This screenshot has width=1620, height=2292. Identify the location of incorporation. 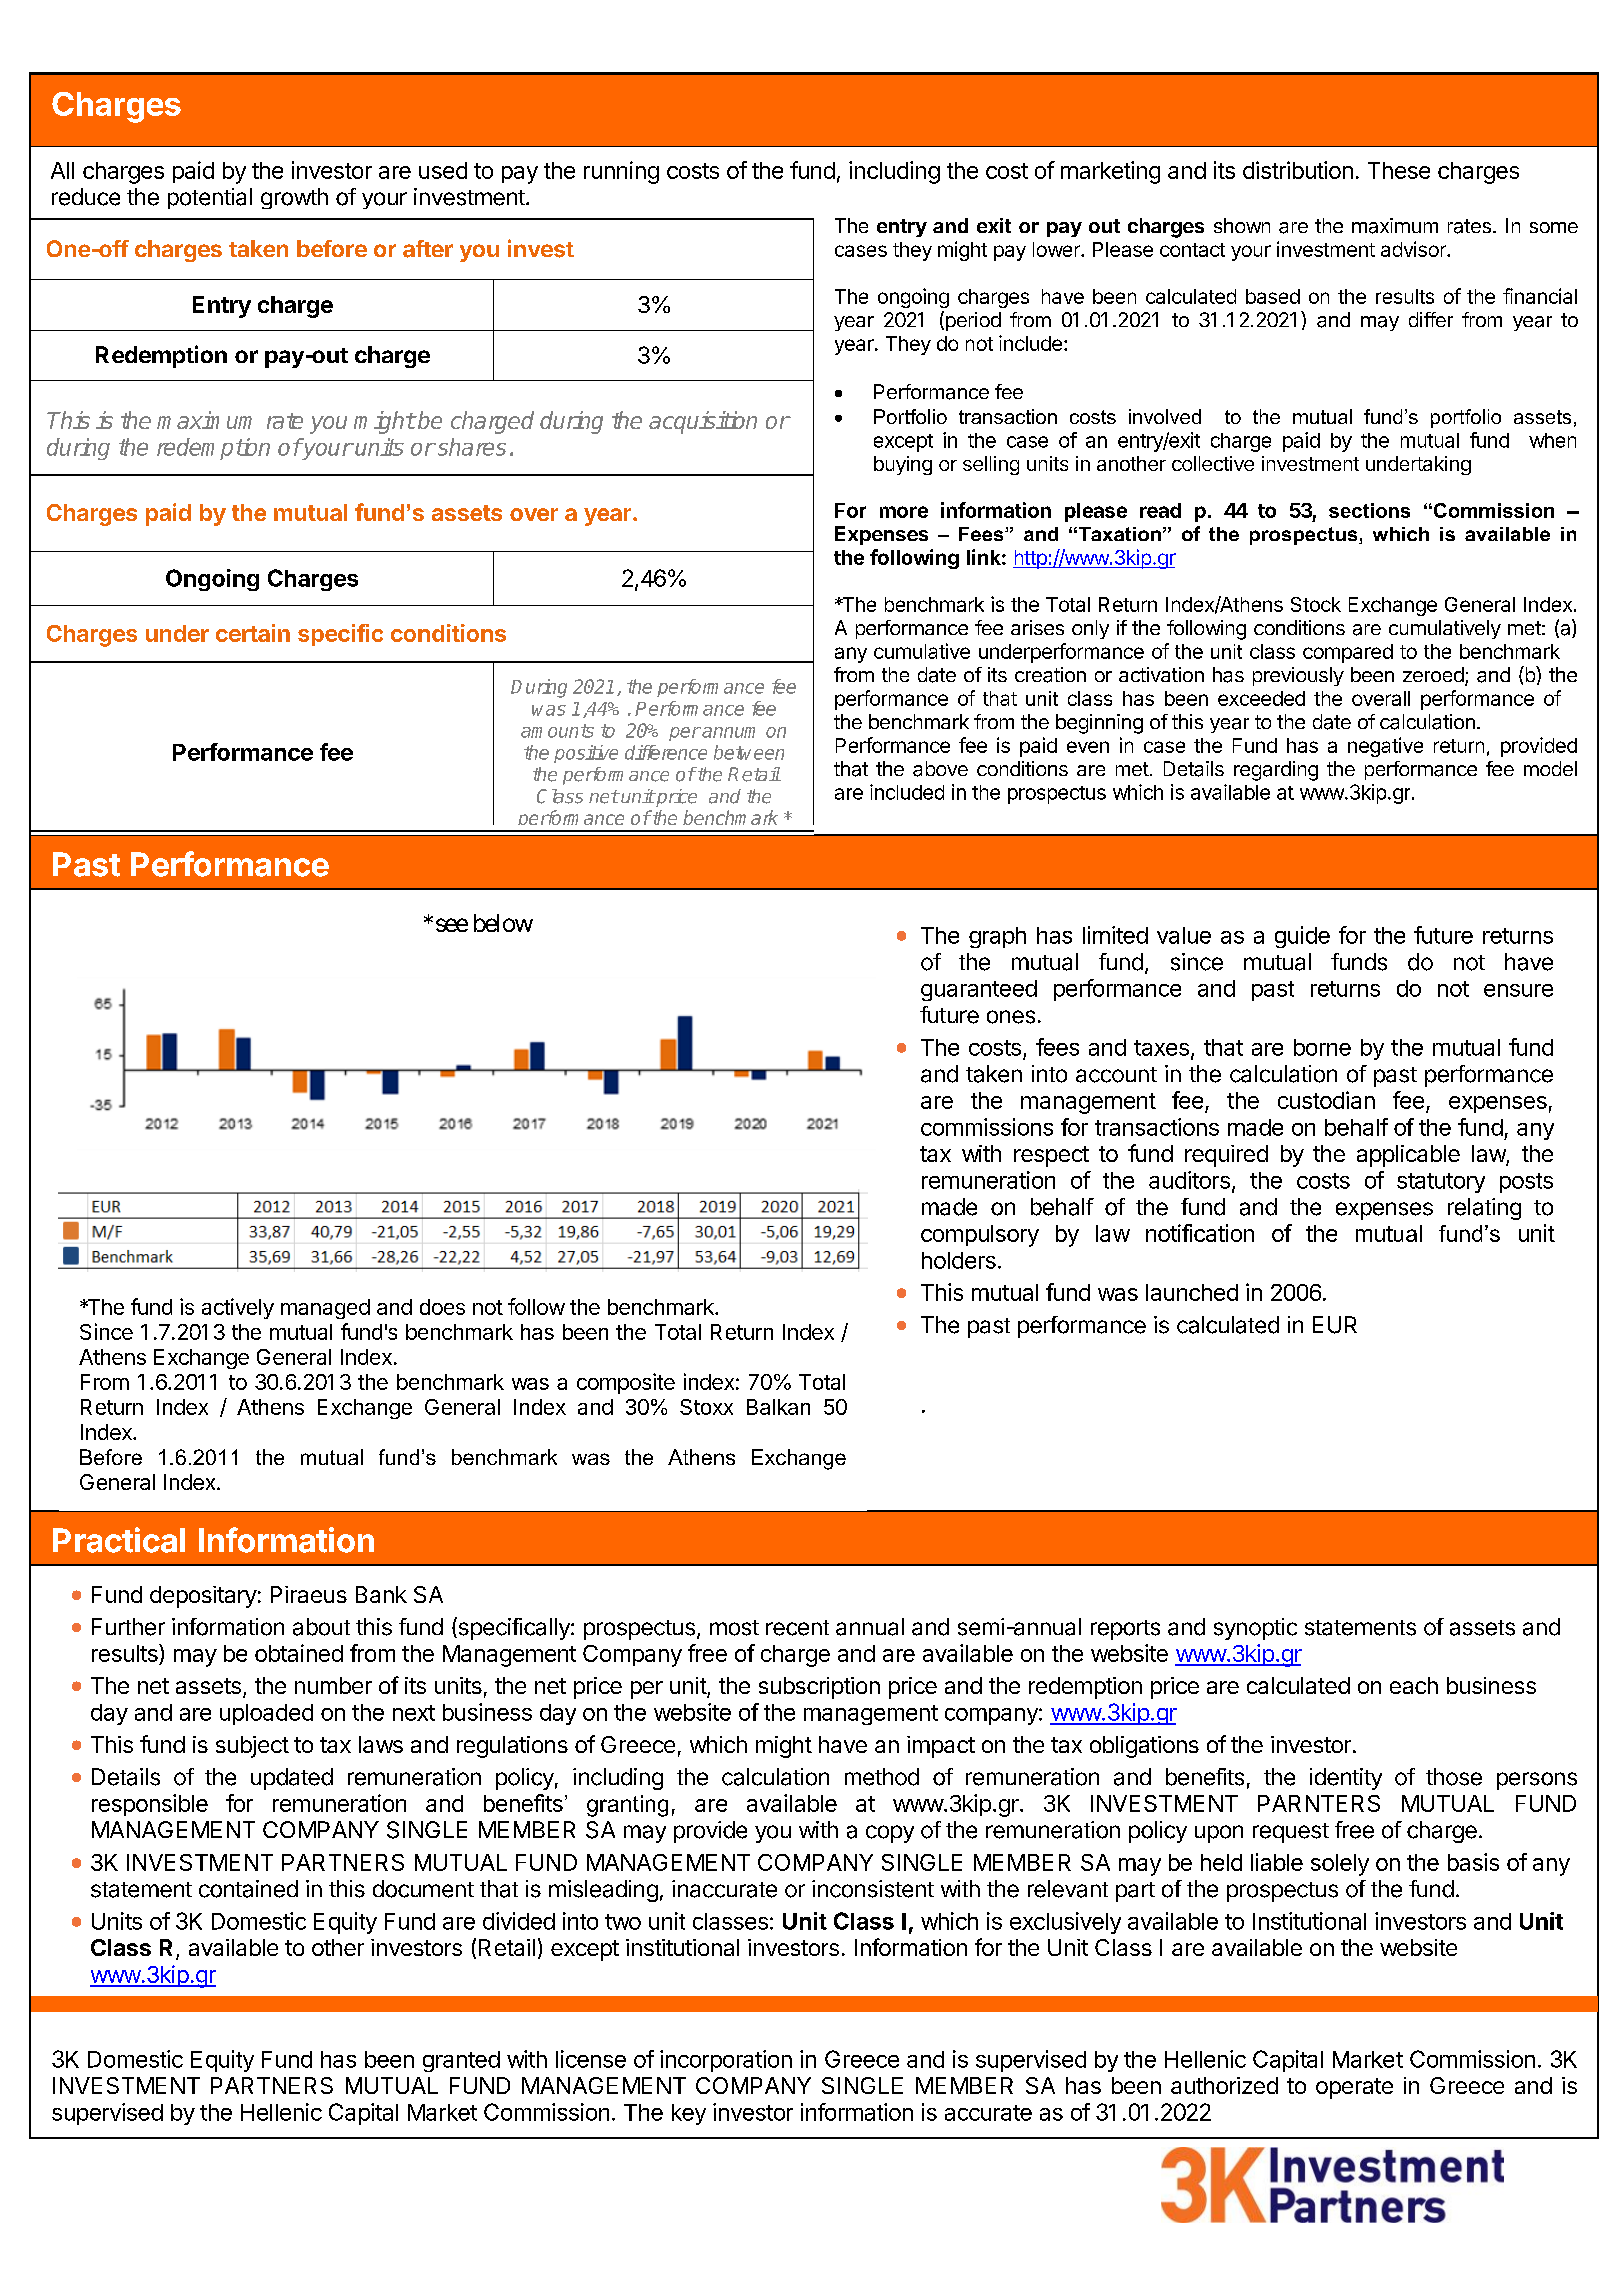
(726, 2061).
